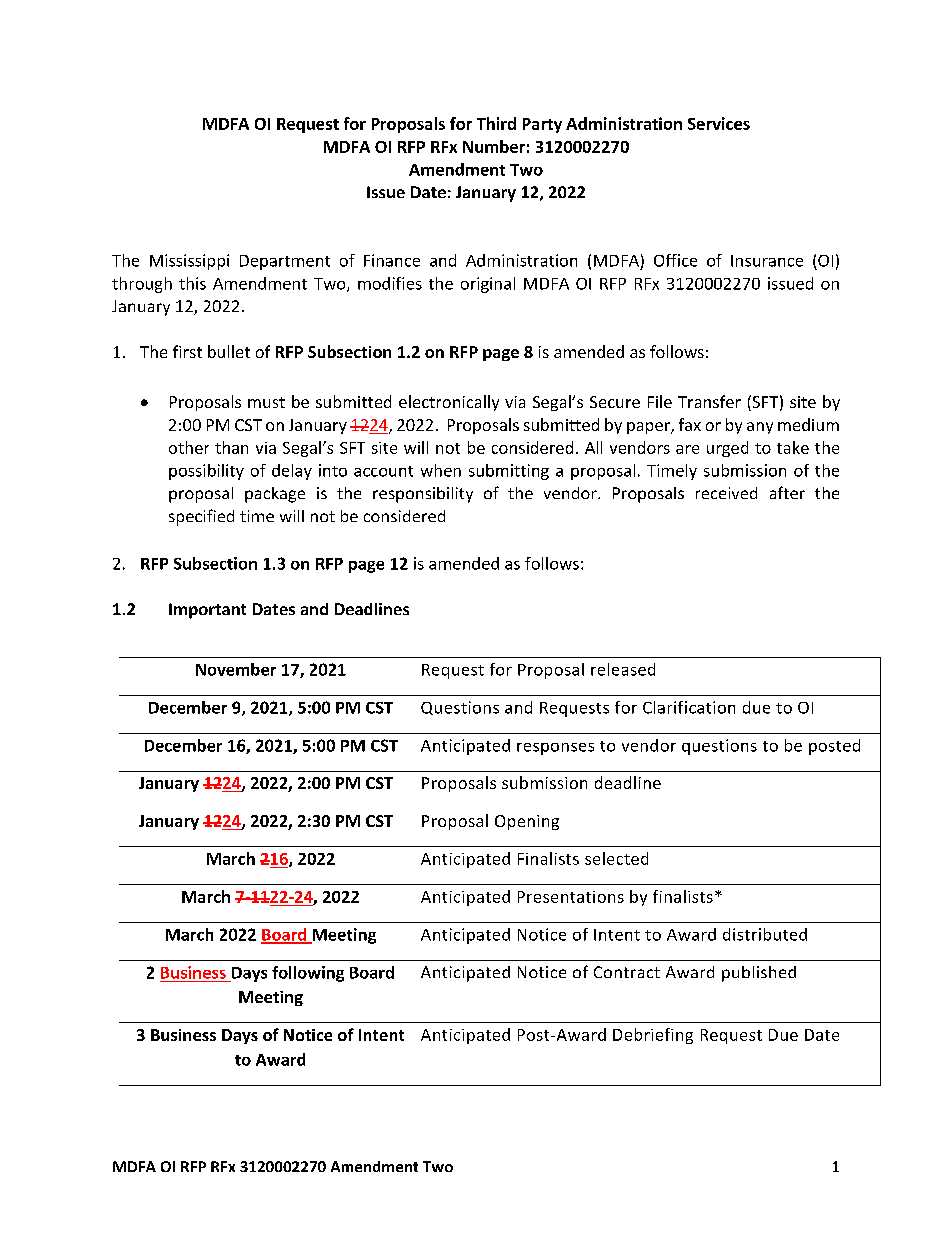  What do you see at coordinates (449, 403) in the screenshot?
I see `electronically` at bounding box center [449, 403].
